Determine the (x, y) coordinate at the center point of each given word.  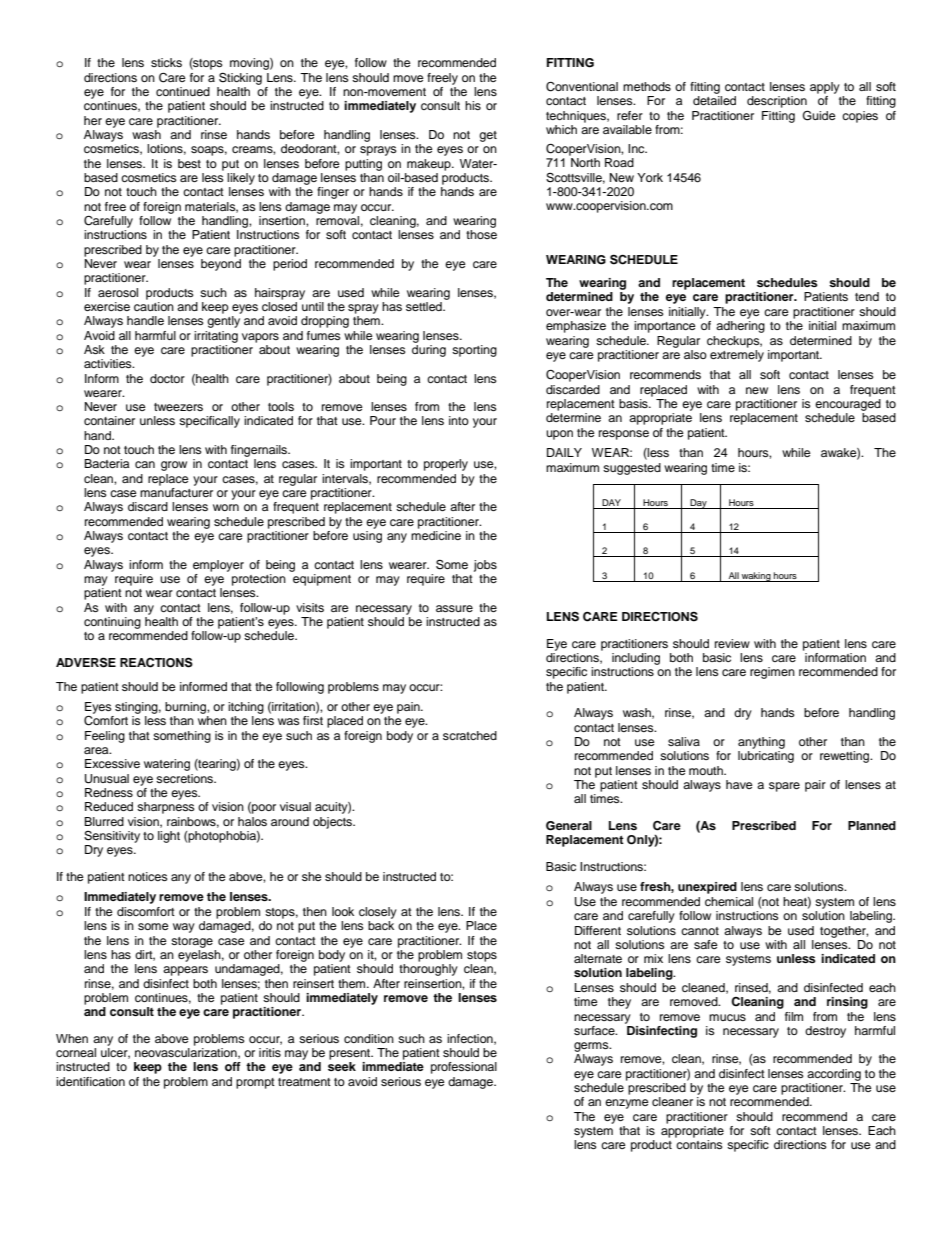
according (834, 1075)
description (777, 102)
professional (464, 1068)
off (233, 1066)
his (473, 105)
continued (183, 91)
